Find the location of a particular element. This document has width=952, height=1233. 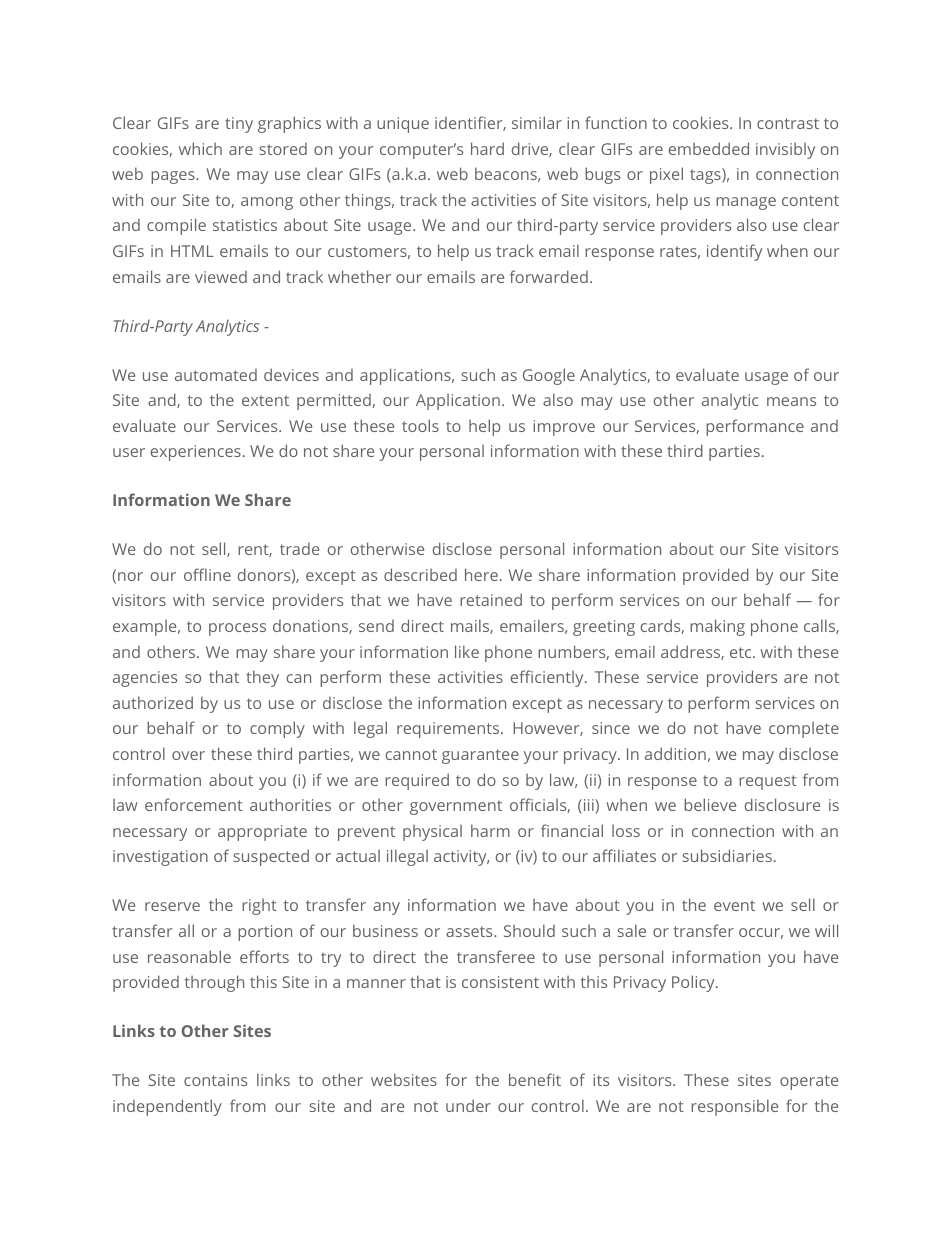

reserve is located at coordinates (172, 906).
